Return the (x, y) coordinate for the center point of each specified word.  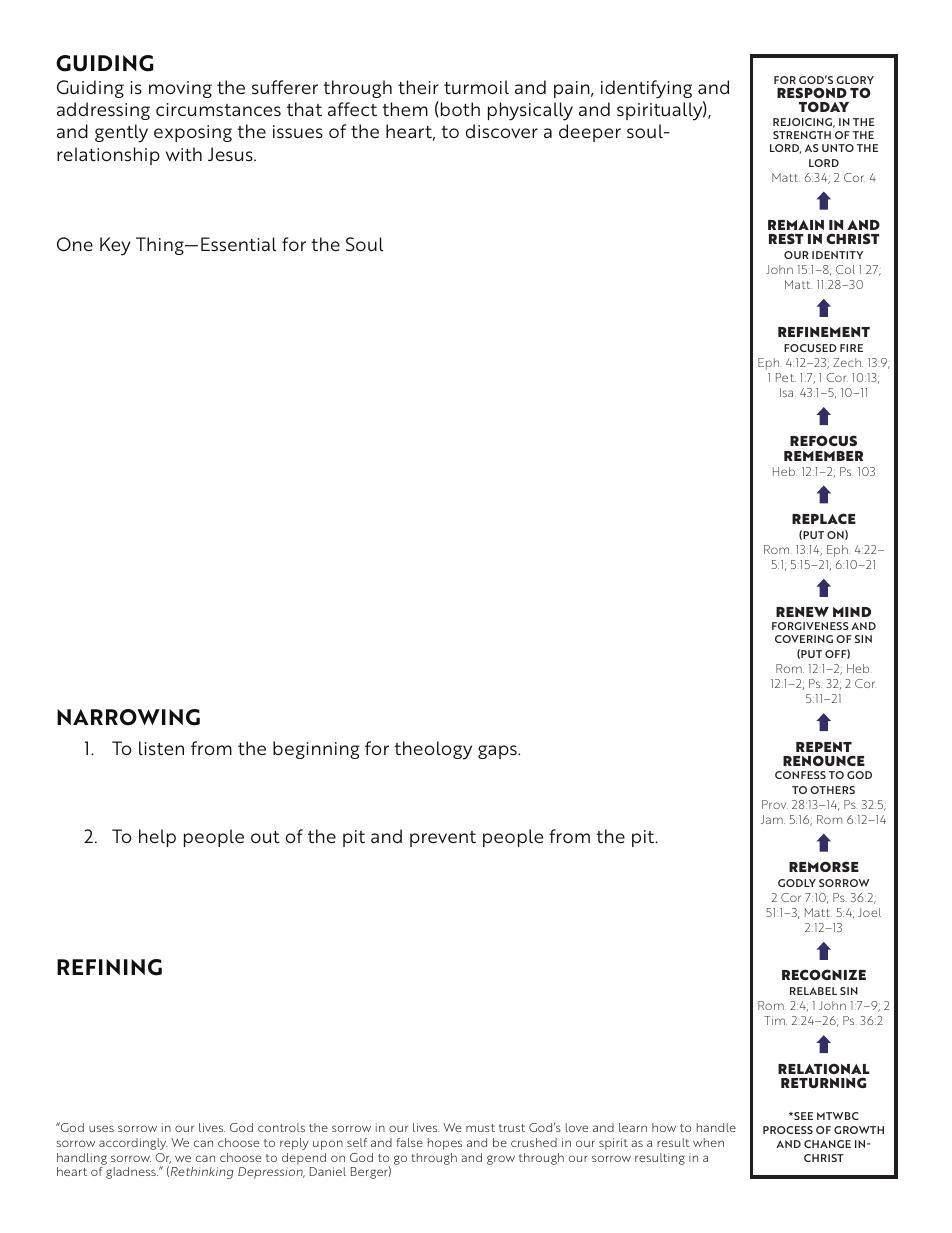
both (460, 109)
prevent (443, 839)
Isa (788, 392)
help (157, 838)
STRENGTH (802, 135)
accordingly (133, 1144)
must (480, 1128)
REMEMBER (823, 456)
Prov (774, 804)
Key (115, 246)
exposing (193, 133)
